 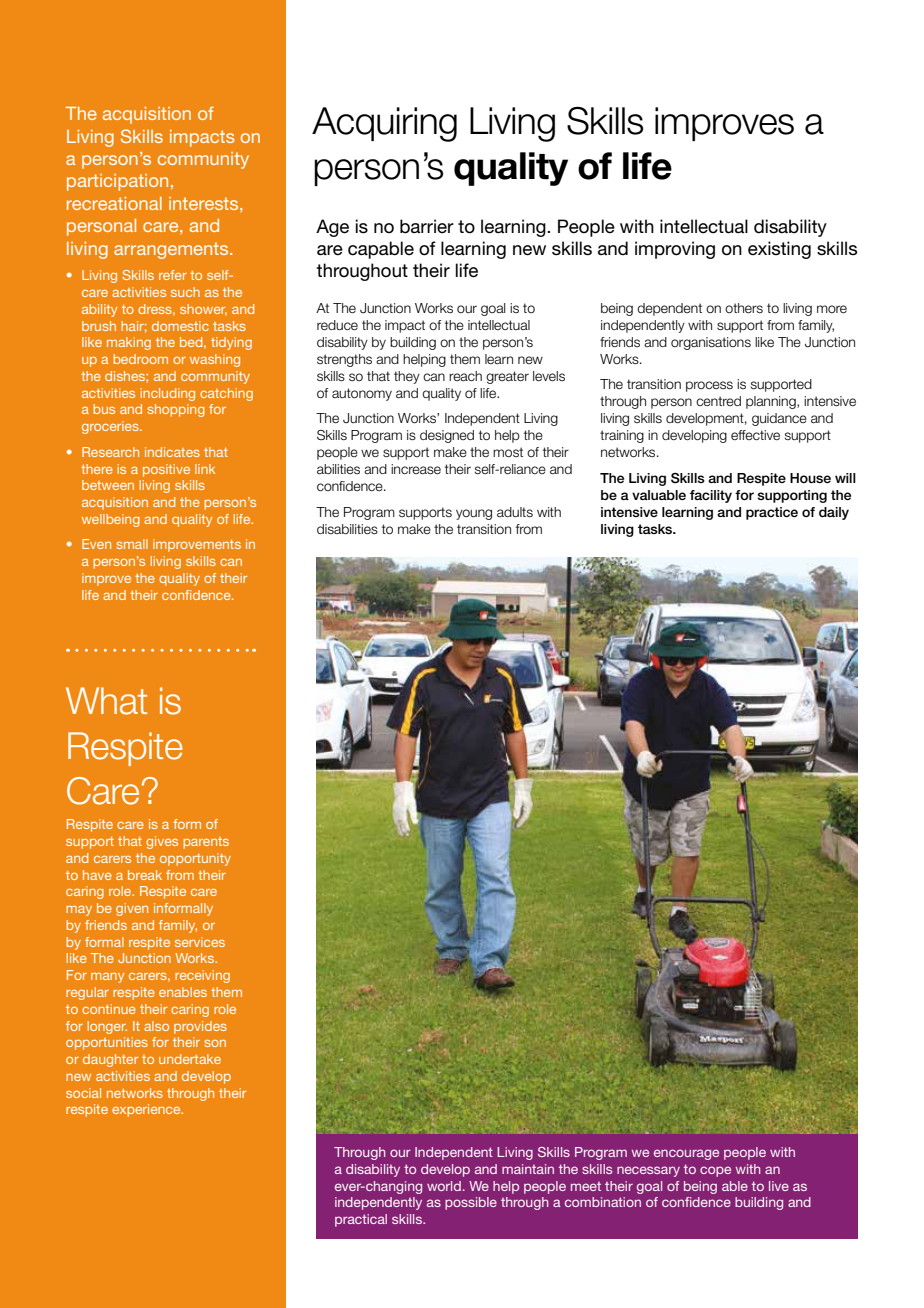 What do you see at coordinates (447, 436) in the image?
I see `designed` at bounding box center [447, 436].
